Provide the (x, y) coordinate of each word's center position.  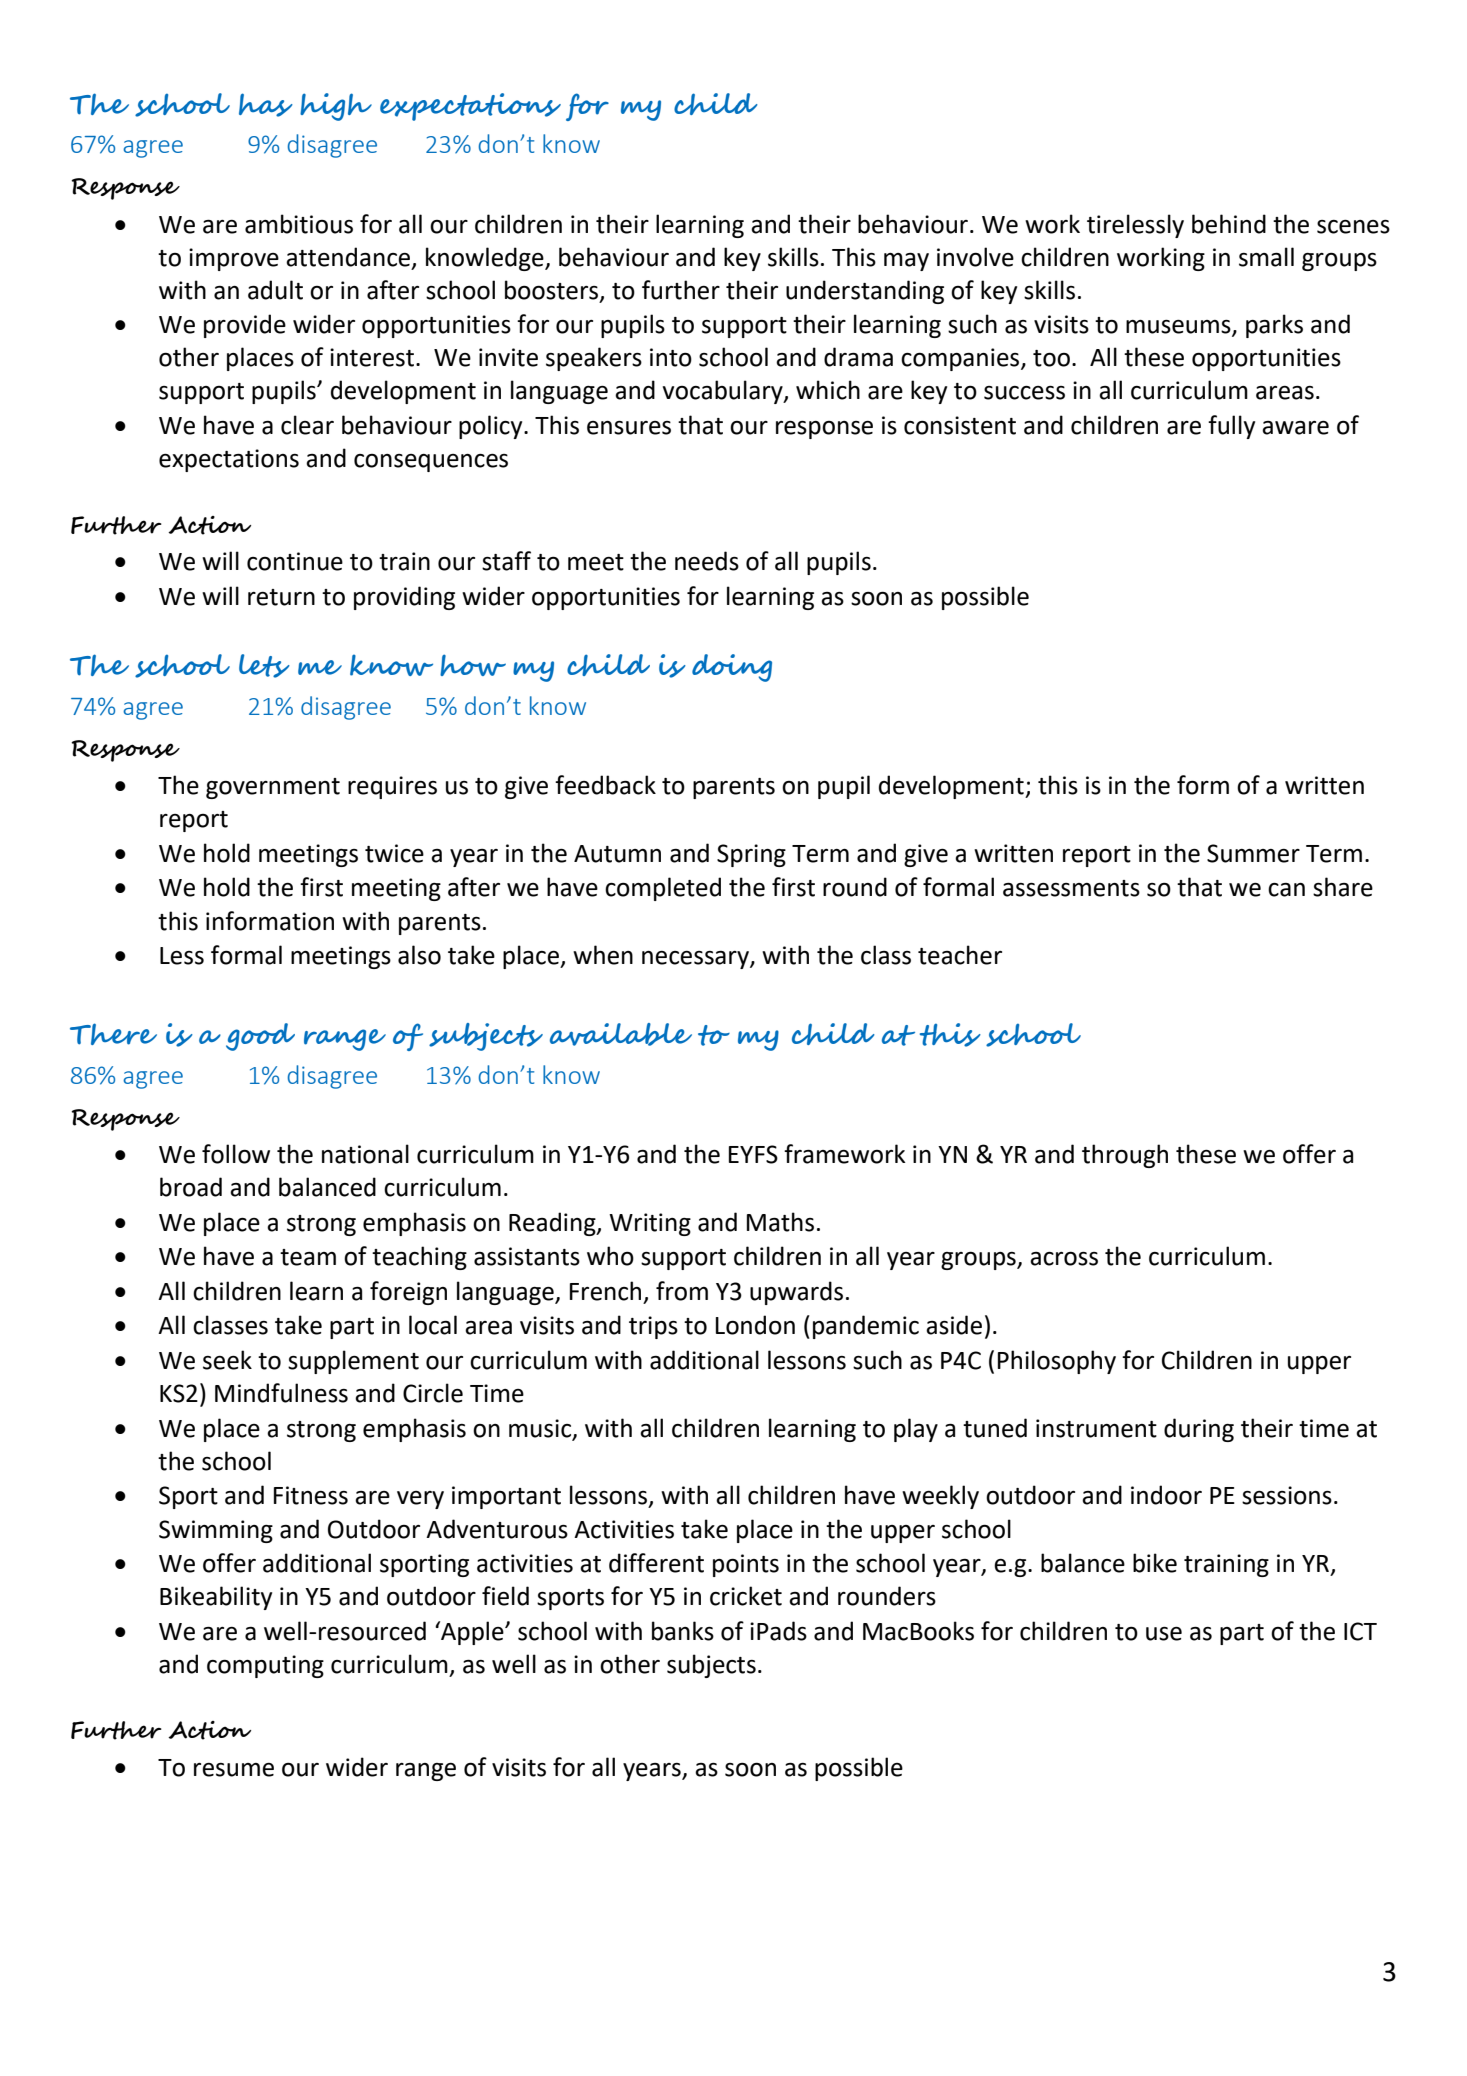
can (1286, 890)
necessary (696, 960)
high (336, 107)
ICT (1360, 1631)
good (260, 1037)
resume (234, 1770)
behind (1229, 224)
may (906, 262)
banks (683, 1631)
